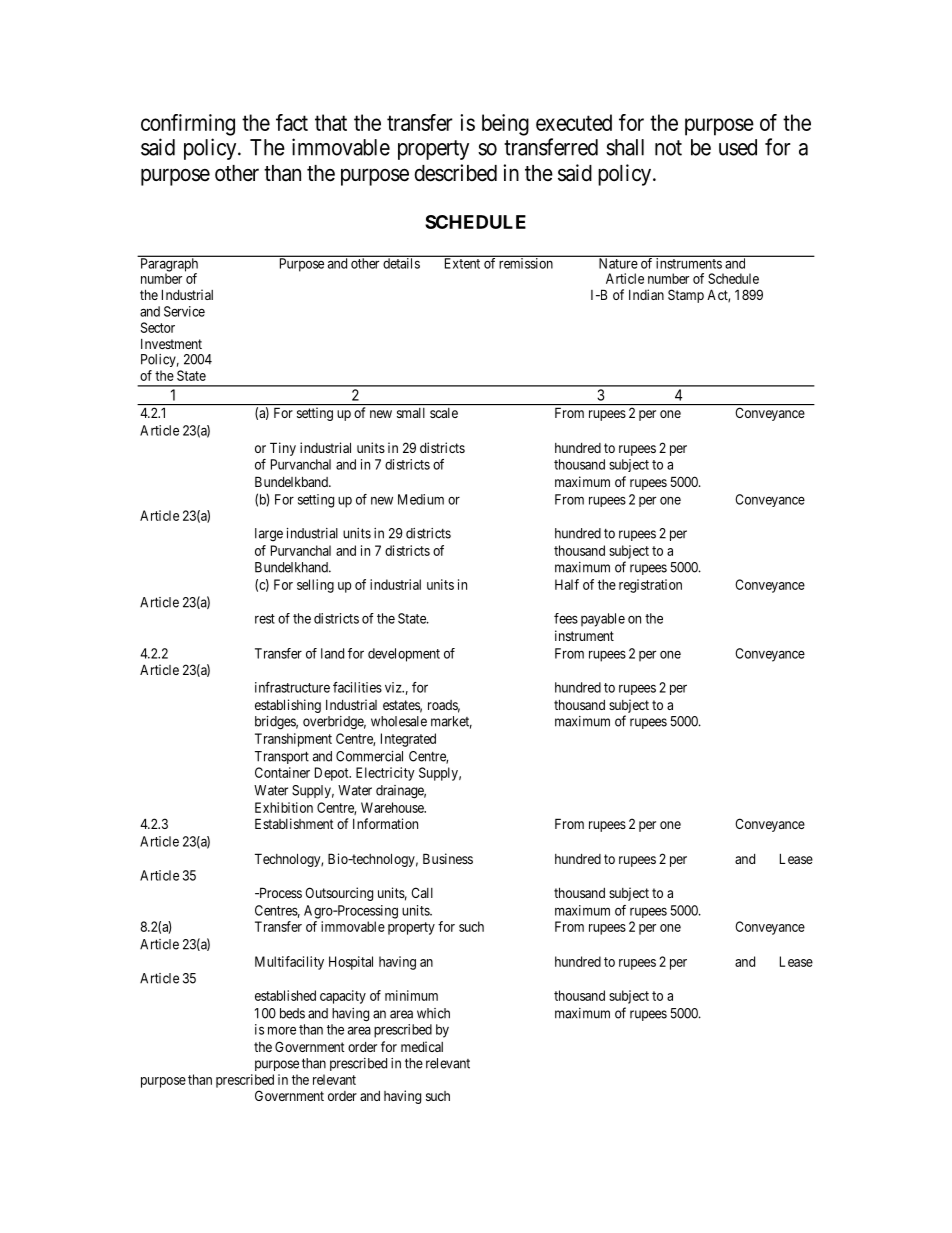  I want to click on registration, so click(650, 586).
